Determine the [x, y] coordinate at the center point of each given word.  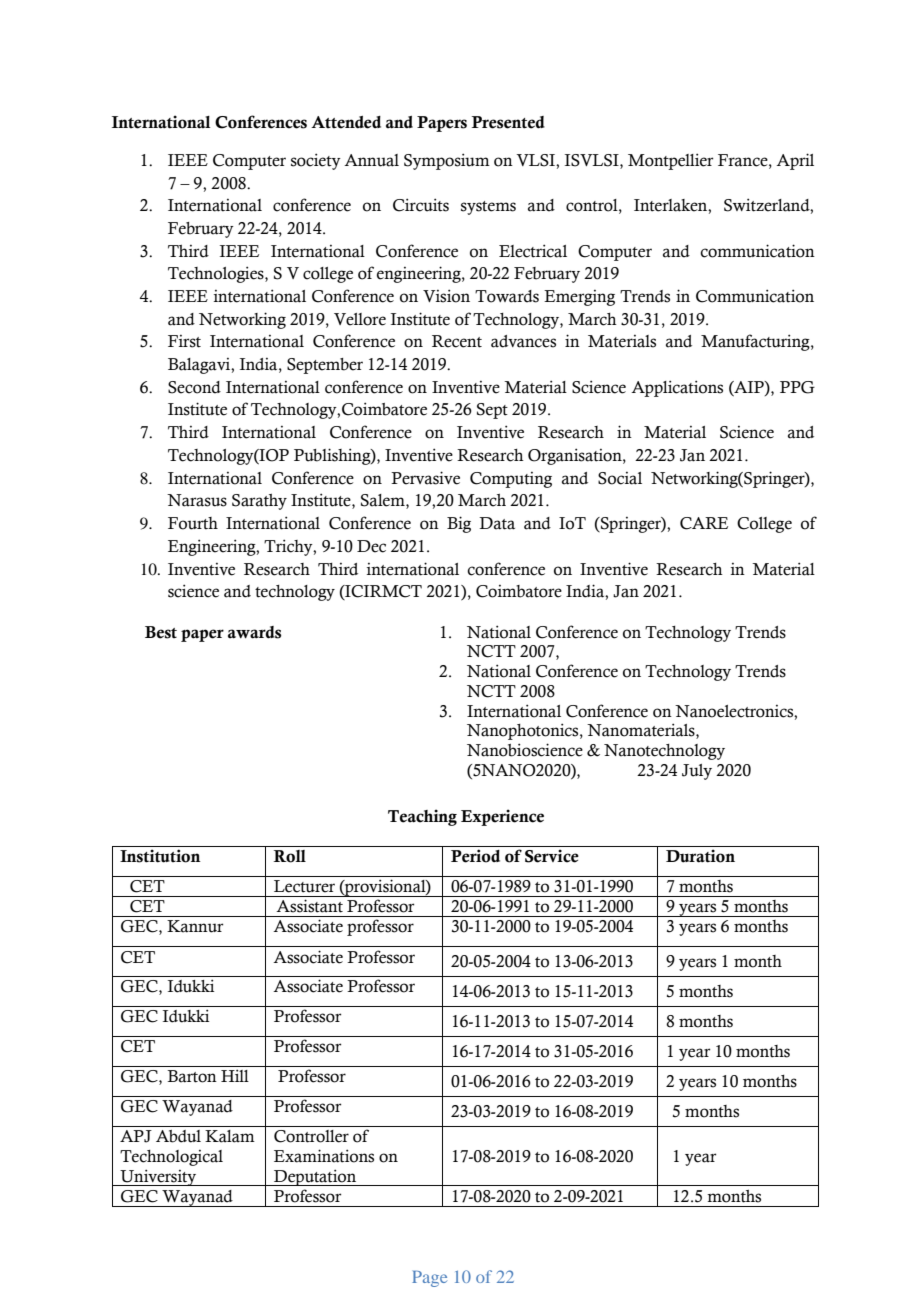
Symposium [447, 161]
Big [459, 524]
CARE [704, 523]
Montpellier [670, 161]
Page [429, 1279]
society [316, 161]
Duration [700, 856]
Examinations [324, 1156]
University [158, 1177]
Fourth [193, 523]
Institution [160, 856]
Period [475, 856]
